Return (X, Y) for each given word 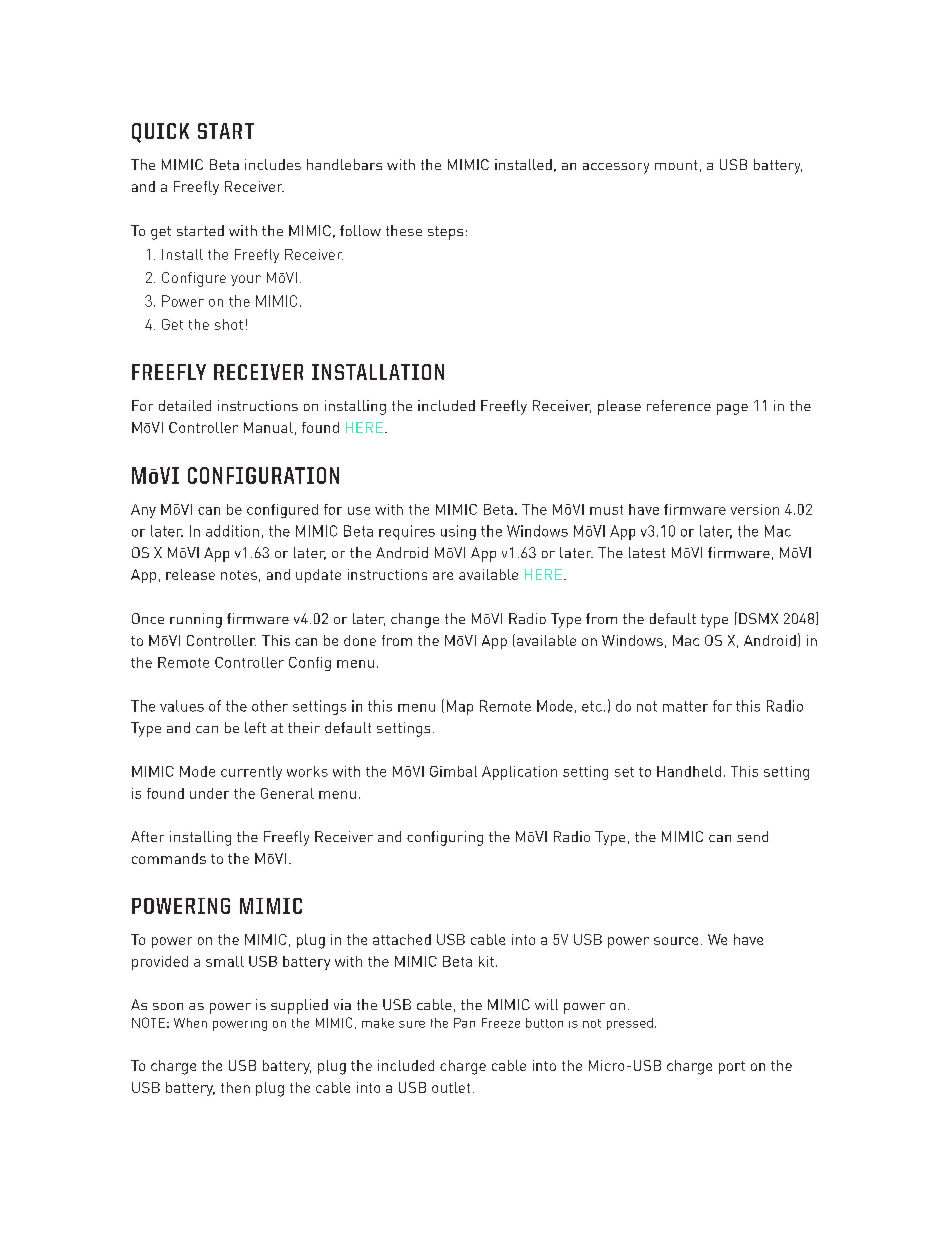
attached (402, 939)
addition (232, 531)
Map (460, 707)
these (404, 230)
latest (647, 552)
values (182, 706)
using (458, 532)
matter (685, 706)
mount (676, 165)
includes (273, 164)
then (235, 1087)
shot (229, 324)
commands (169, 858)
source (676, 941)
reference (679, 405)
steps (445, 233)
